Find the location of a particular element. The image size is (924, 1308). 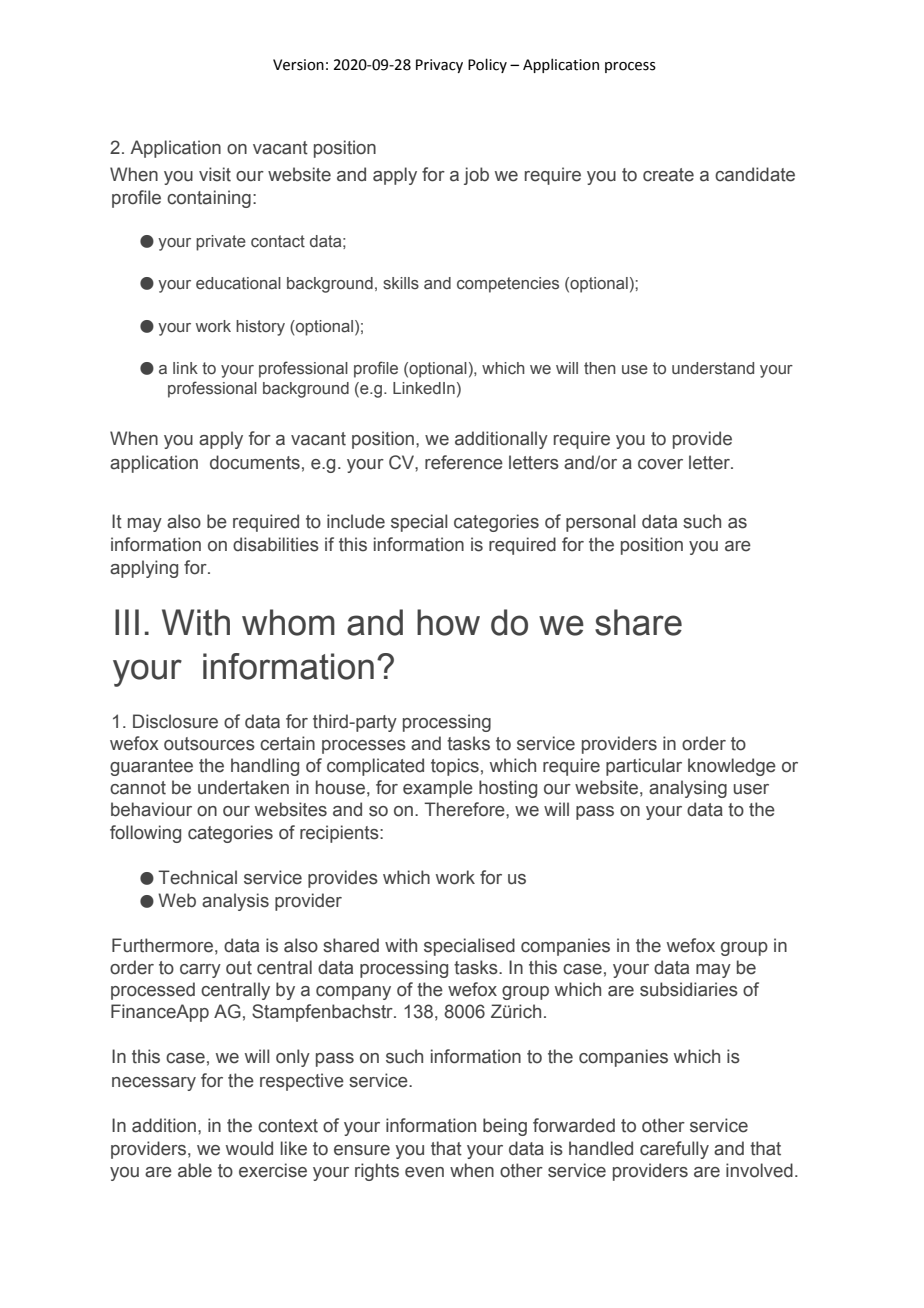

understand is located at coordinates (713, 368).
